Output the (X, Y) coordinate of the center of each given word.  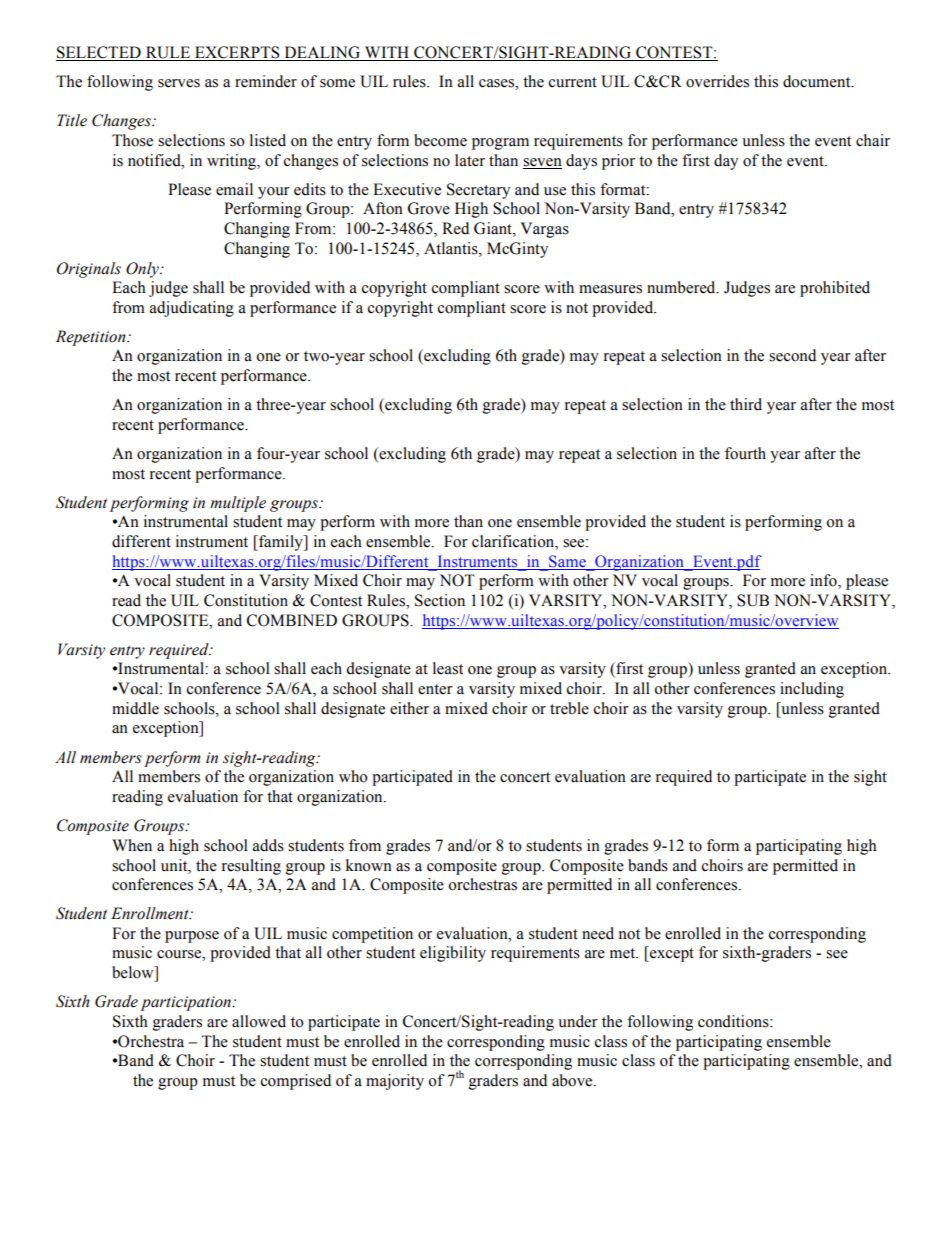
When (132, 845)
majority (395, 1082)
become (440, 140)
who (353, 776)
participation (187, 1003)
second (792, 355)
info (824, 581)
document (818, 81)
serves (179, 83)
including (812, 690)
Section (440, 600)
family (281, 543)
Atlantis (452, 248)
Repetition (92, 338)
